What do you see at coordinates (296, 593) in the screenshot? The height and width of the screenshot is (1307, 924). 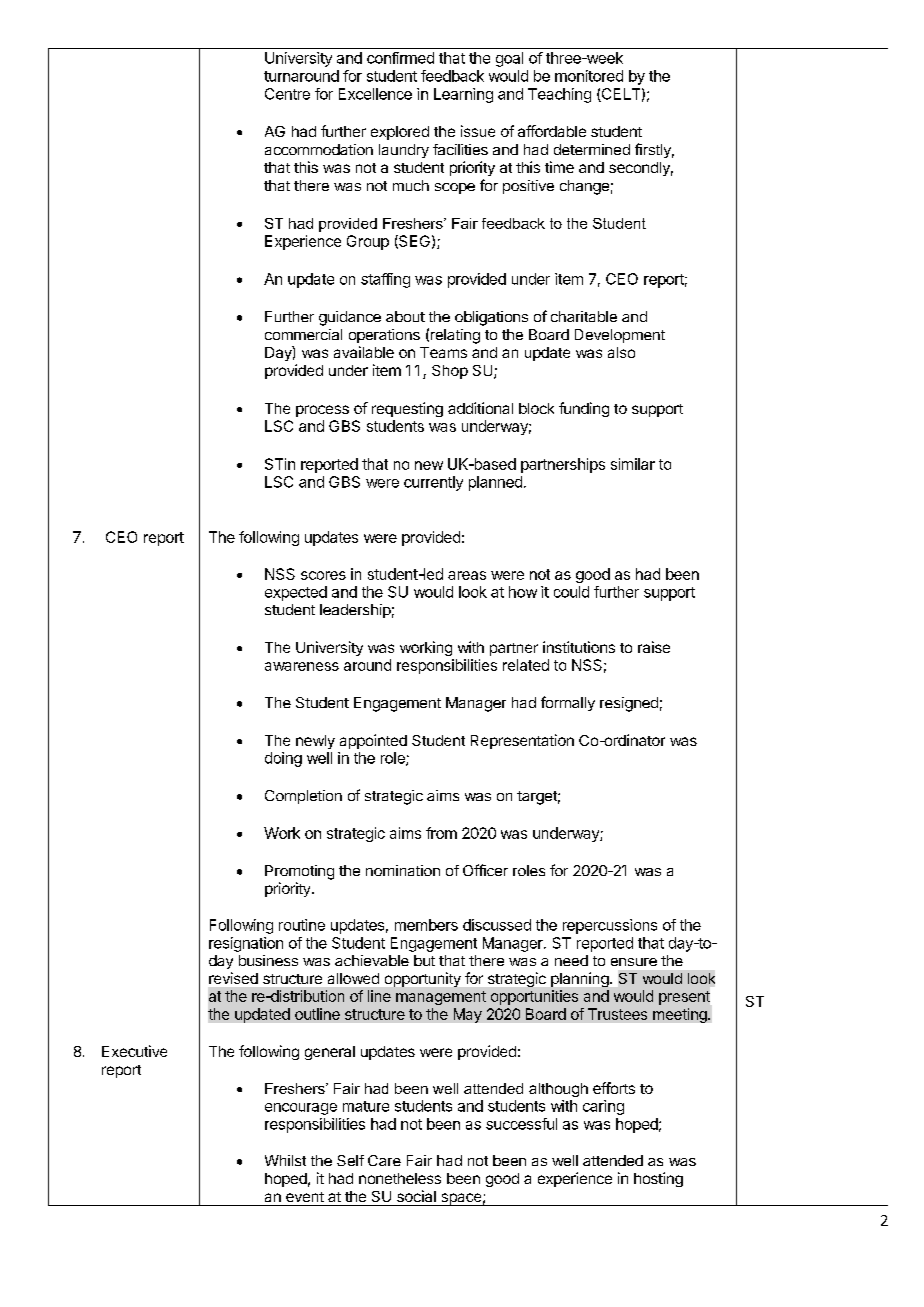 I see `expected` at bounding box center [296, 593].
